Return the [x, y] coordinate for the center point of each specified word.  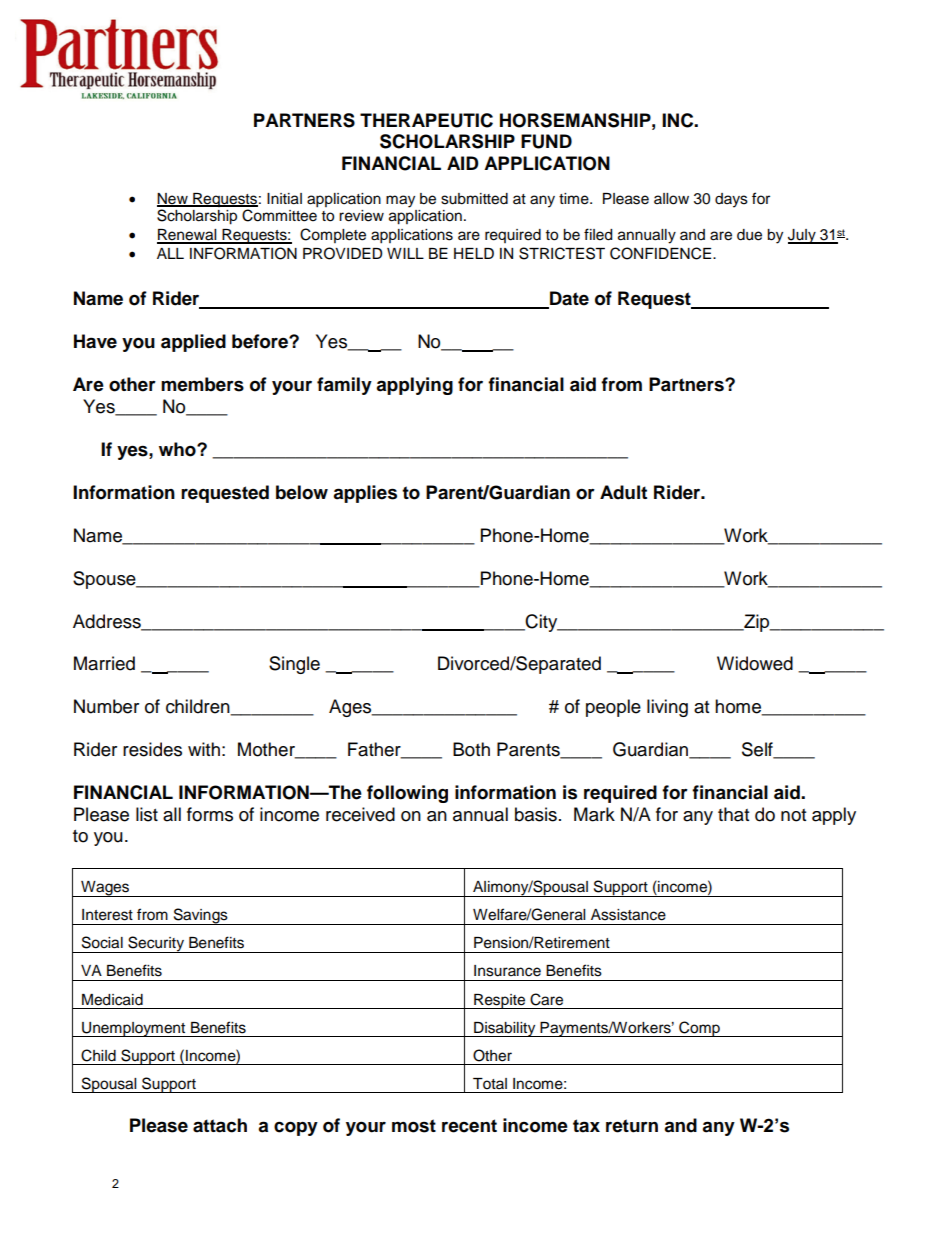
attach [220, 1125]
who [178, 449]
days [731, 200]
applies [365, 494]
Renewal [188, 236]
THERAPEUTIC [426, 120]
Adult [623, 492]
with [204, 749]
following [407, 794]
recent [469, 1126]
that [733, 814]
